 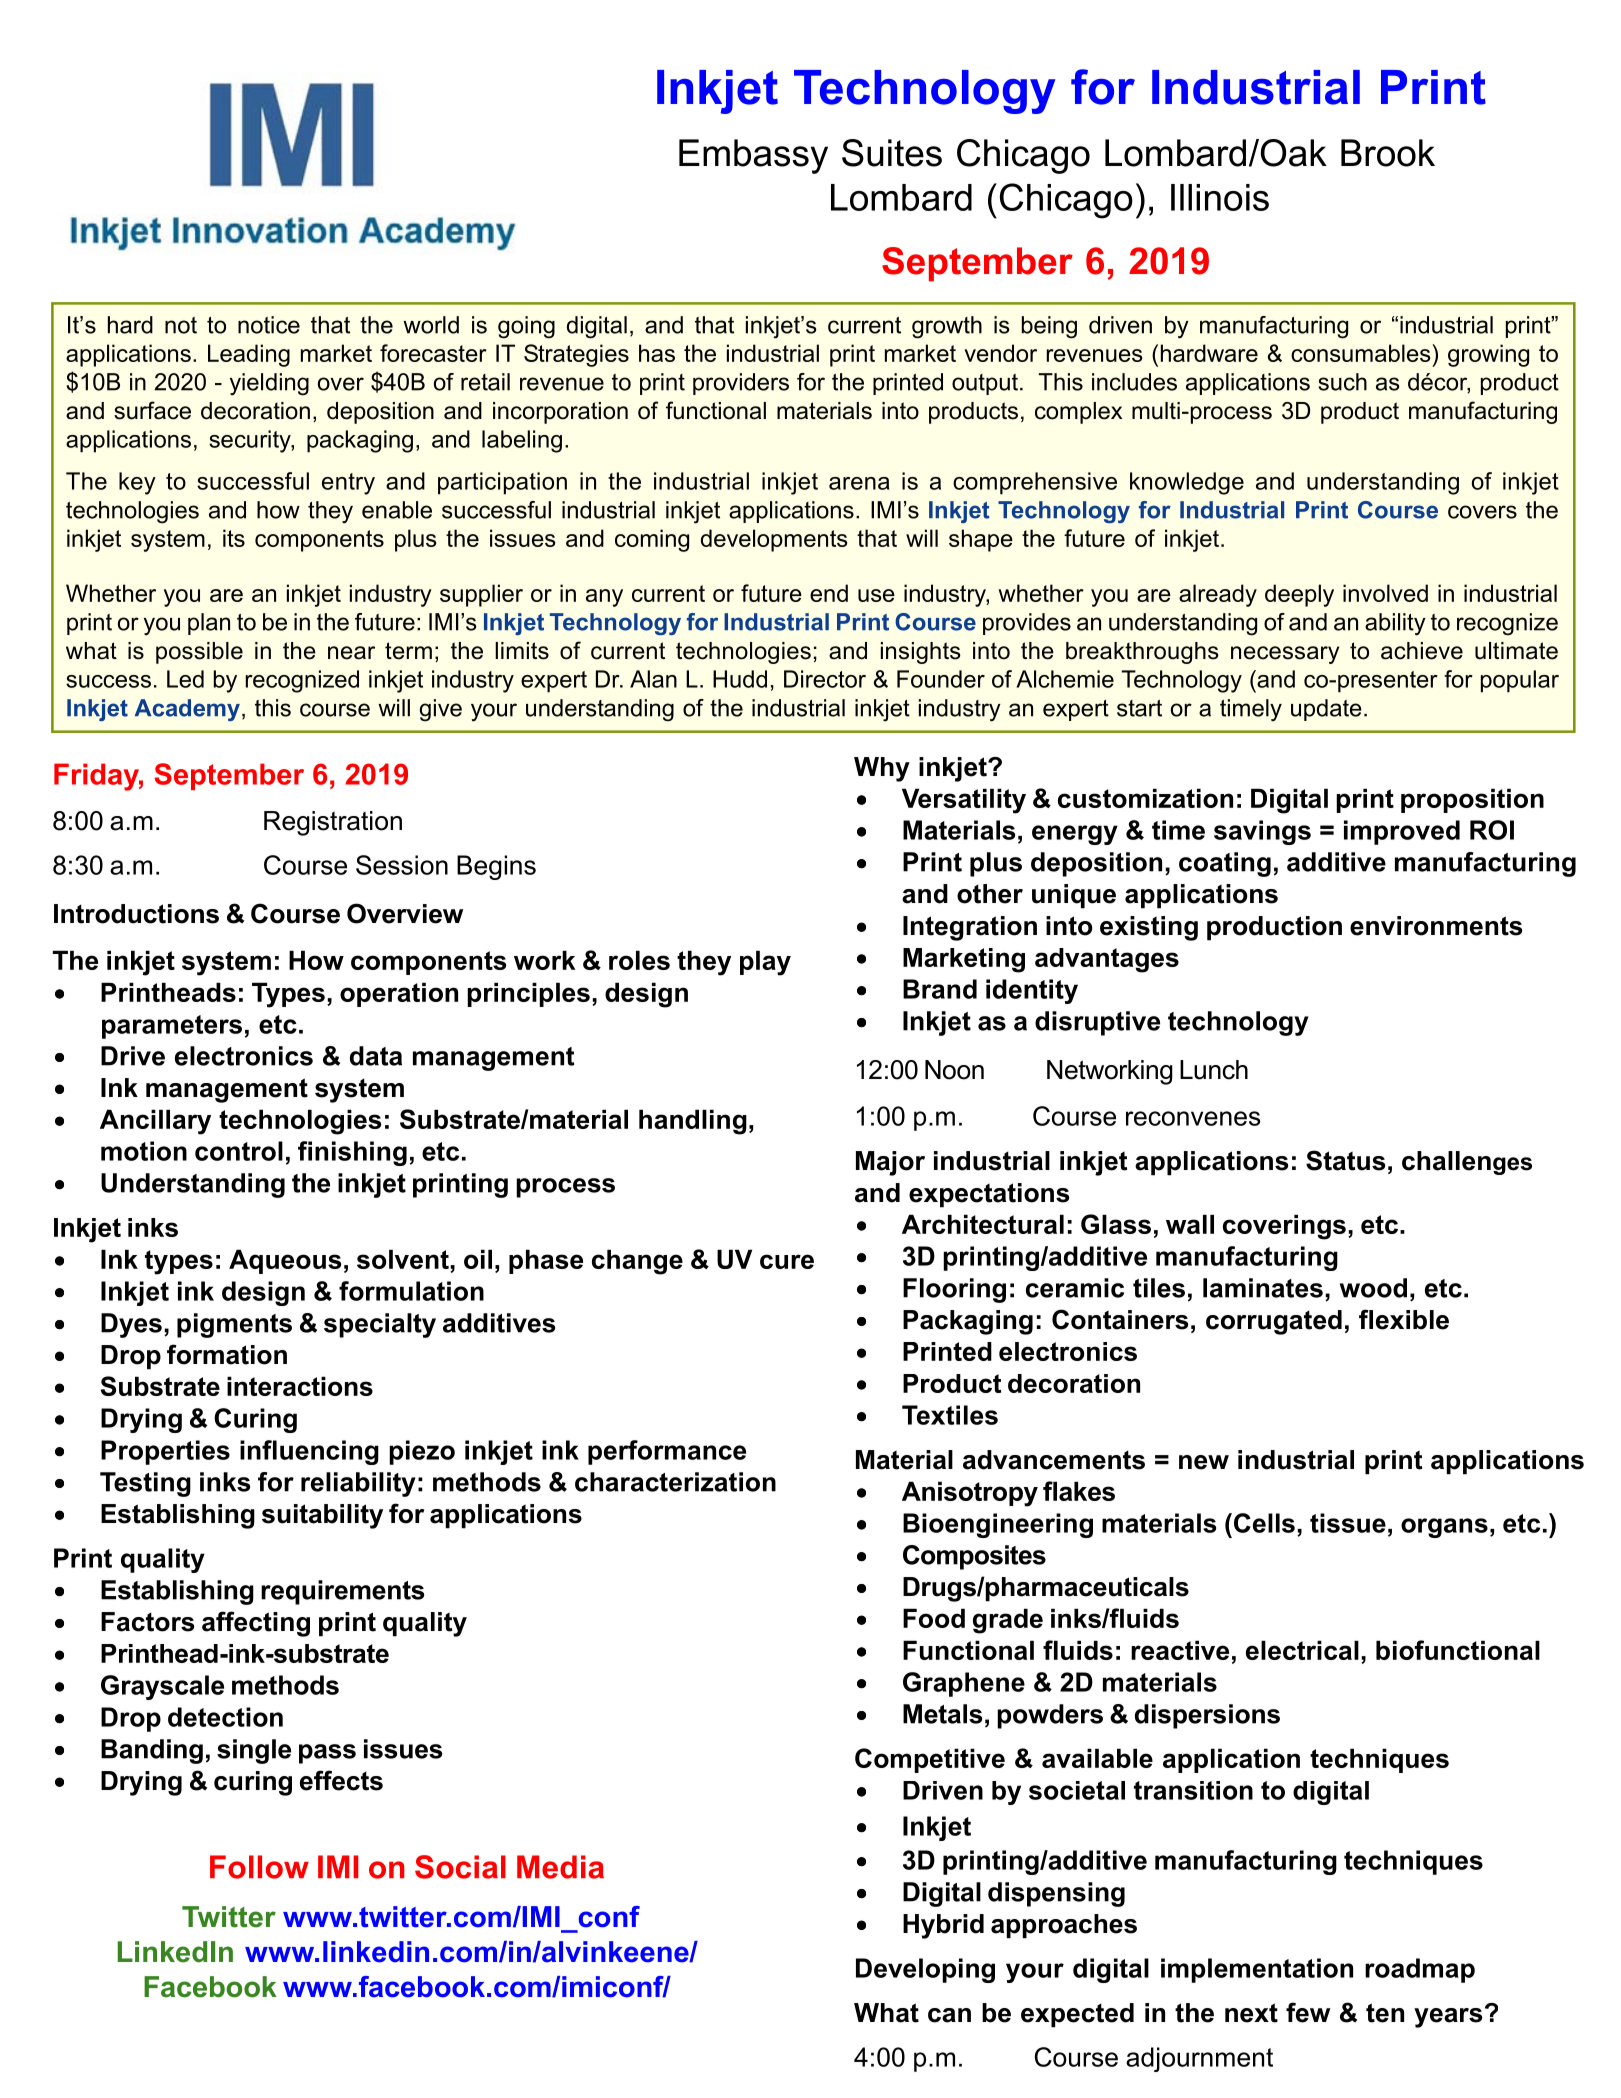 What do you see at coordinates (1285, 655) in the document?
I see `necessary` at bounding box center [1285, 655].
